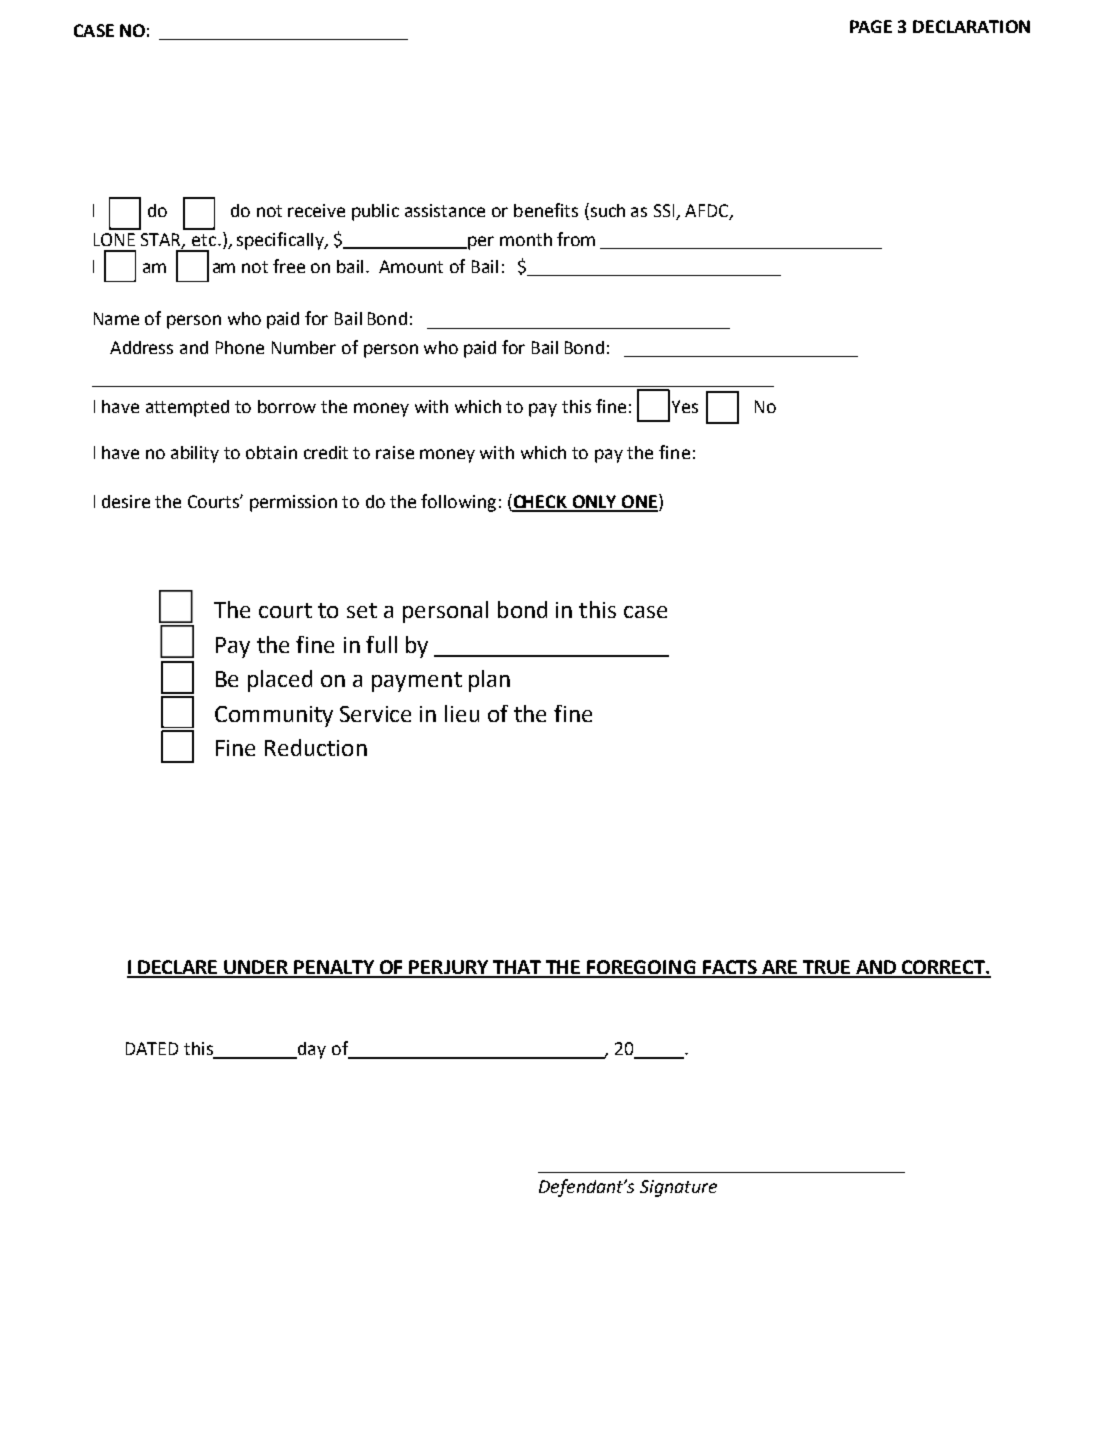 This screenshot has width=1108, height=1434. I want to click on Signature, so click(678, 1188).
